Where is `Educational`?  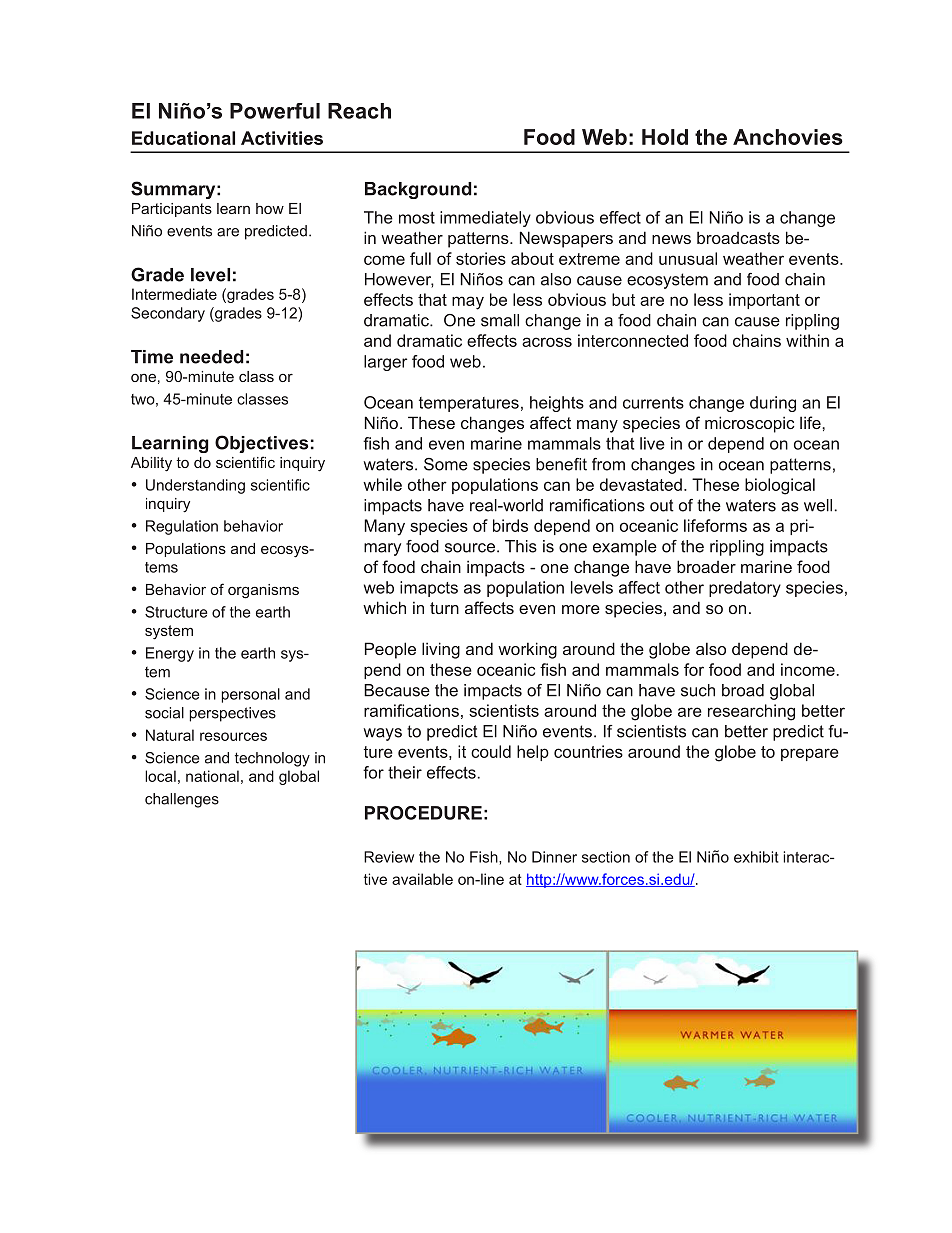 Educational is located at coordinates (183, 138).
